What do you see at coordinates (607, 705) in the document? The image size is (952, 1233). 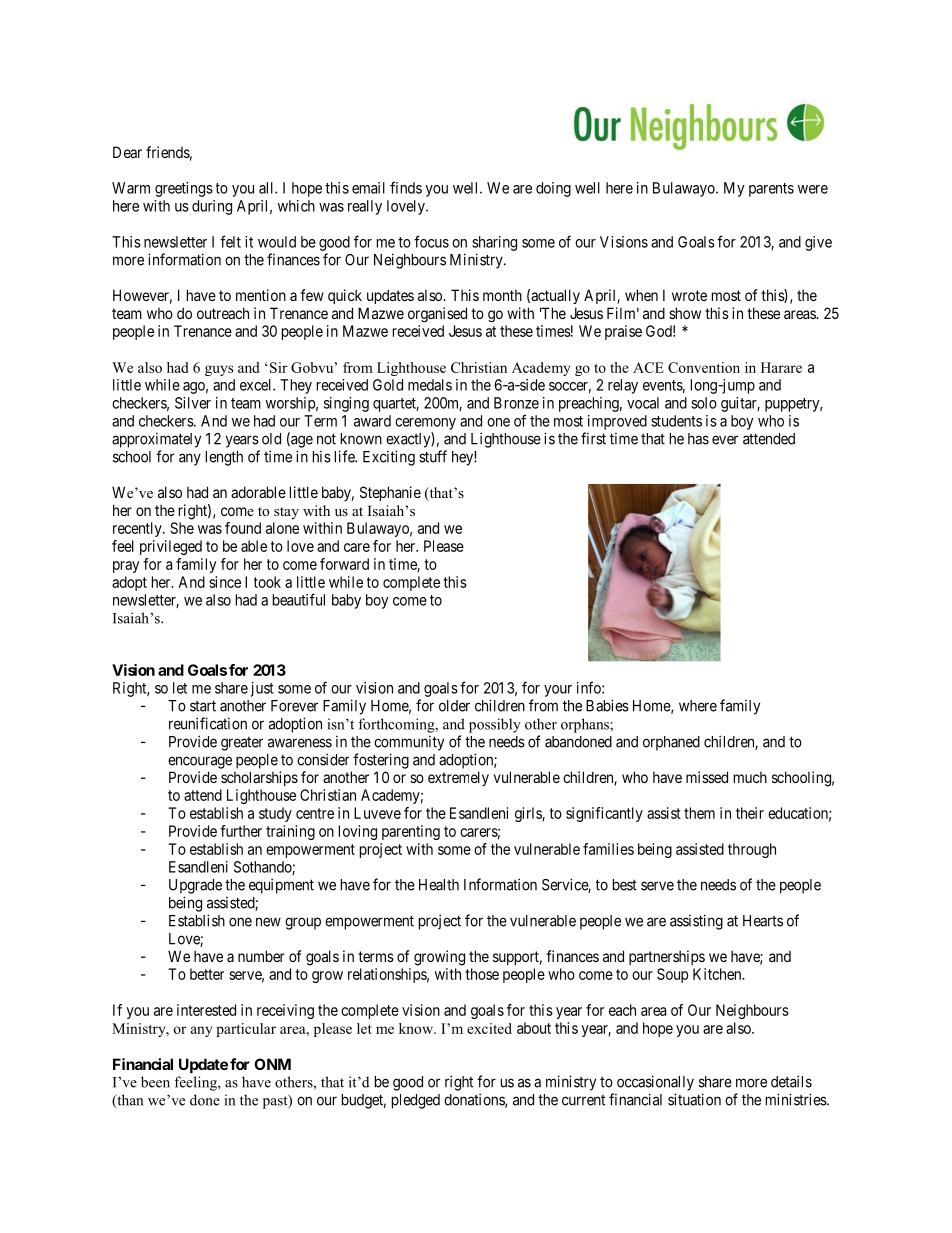 I see `Babies` at bounding box center [607, 705].
